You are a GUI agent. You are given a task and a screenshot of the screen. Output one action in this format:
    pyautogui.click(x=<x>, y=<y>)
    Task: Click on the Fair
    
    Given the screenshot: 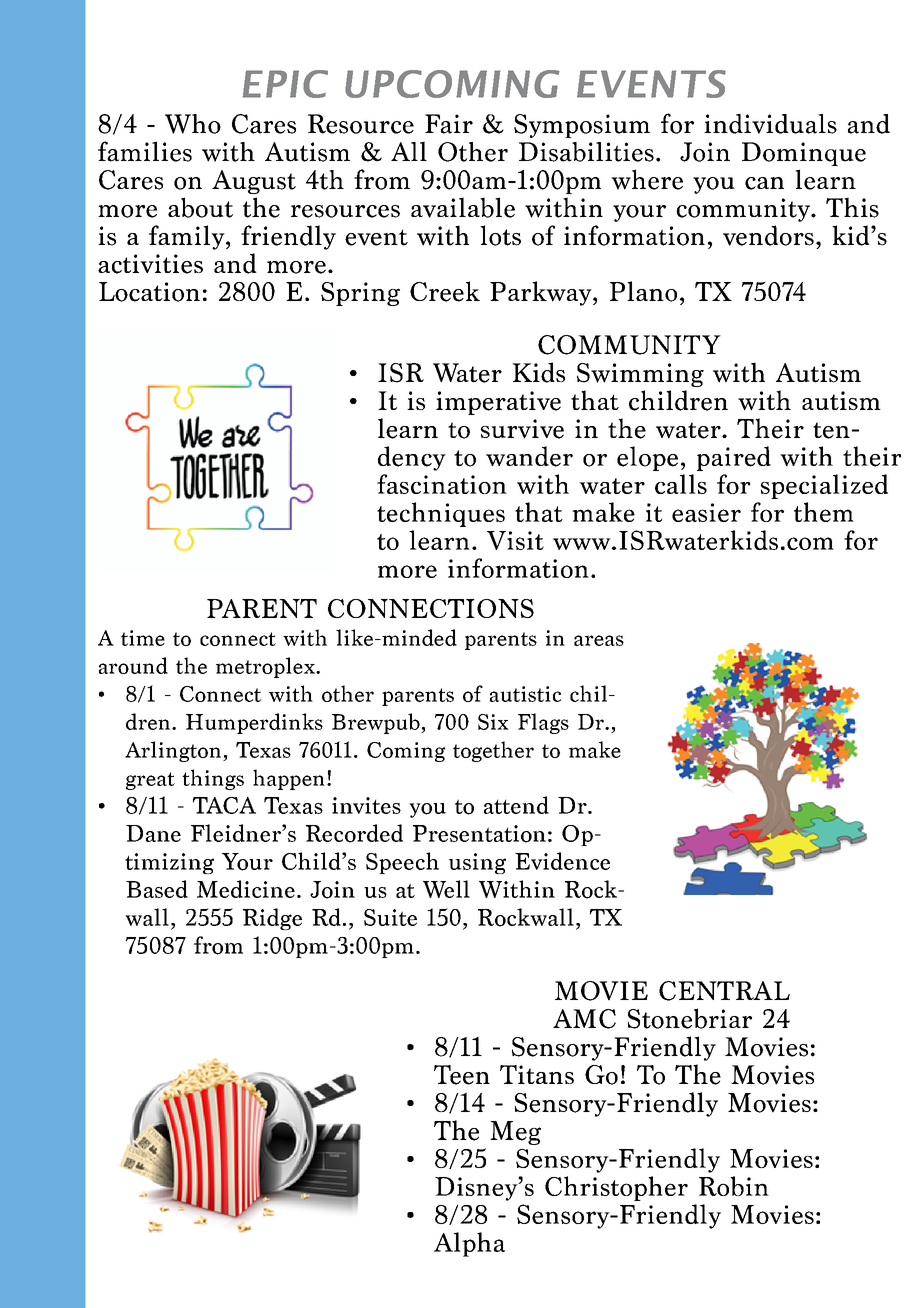 What is the action you would take?
    pyautogui.click(x=449, y=124)
